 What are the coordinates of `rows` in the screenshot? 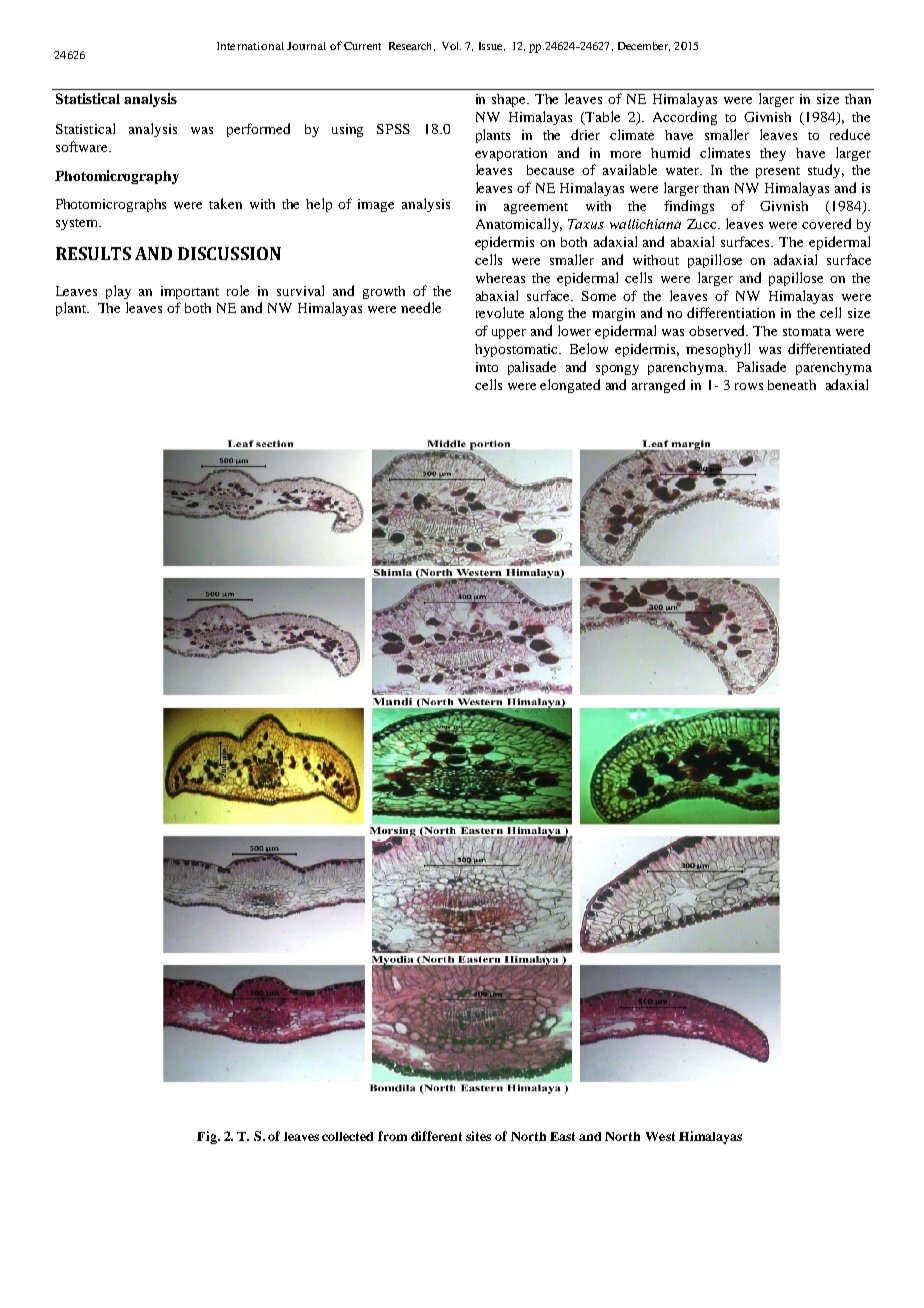 It's located at (749, 386).
